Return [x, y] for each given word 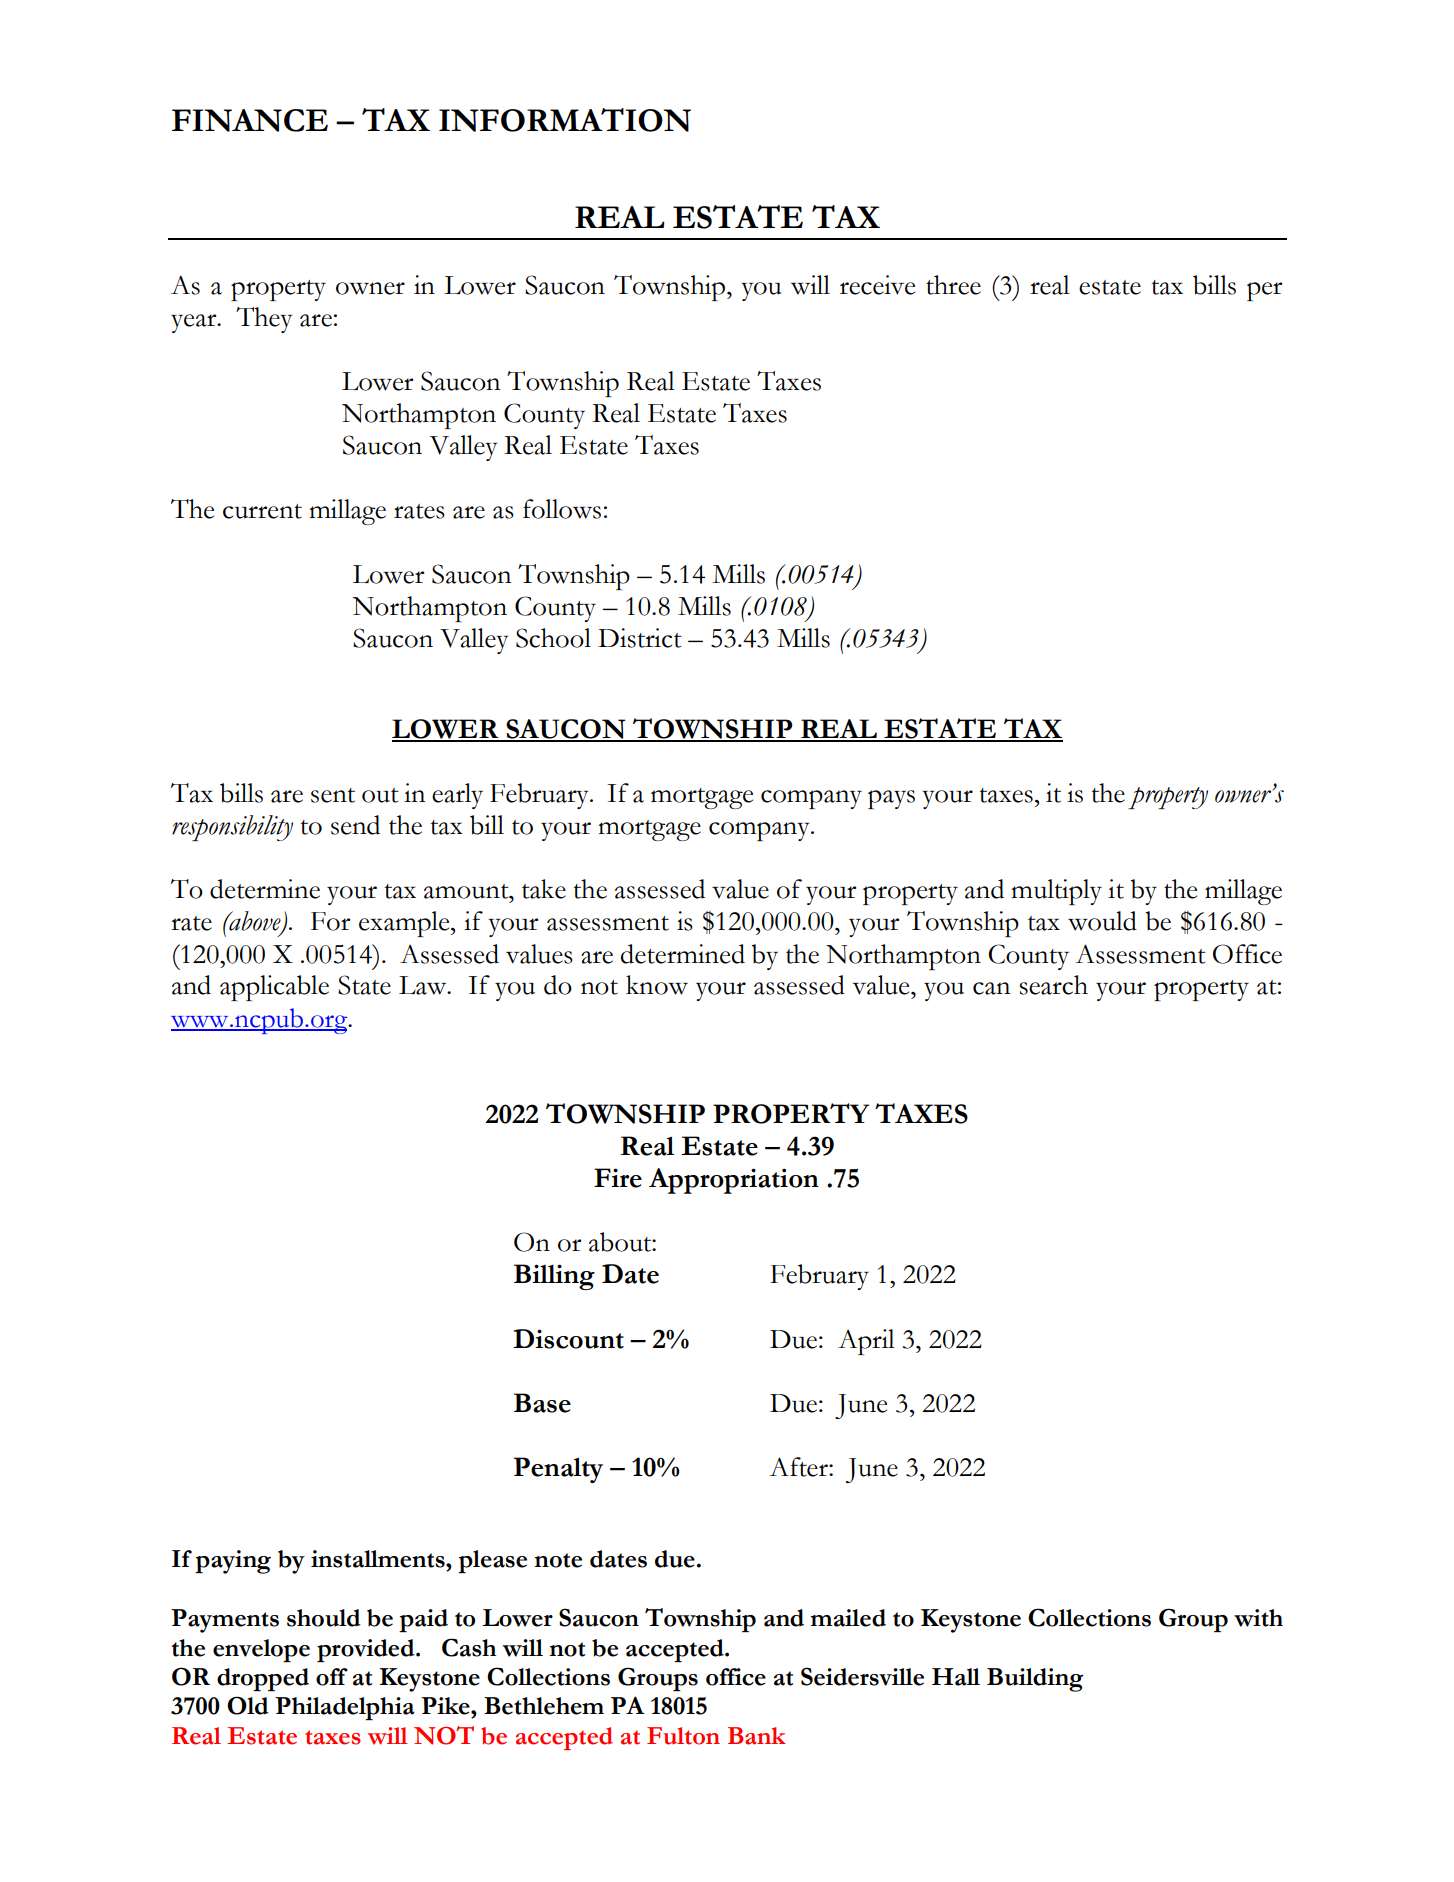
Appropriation [734, 1181]
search [1054, 985]
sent [333, 795]
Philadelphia [345, 1708]
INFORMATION [565, 120]
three [953, 285]
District [640, 638]
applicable [274, 988]
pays [891, 799]
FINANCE [250, 120]
